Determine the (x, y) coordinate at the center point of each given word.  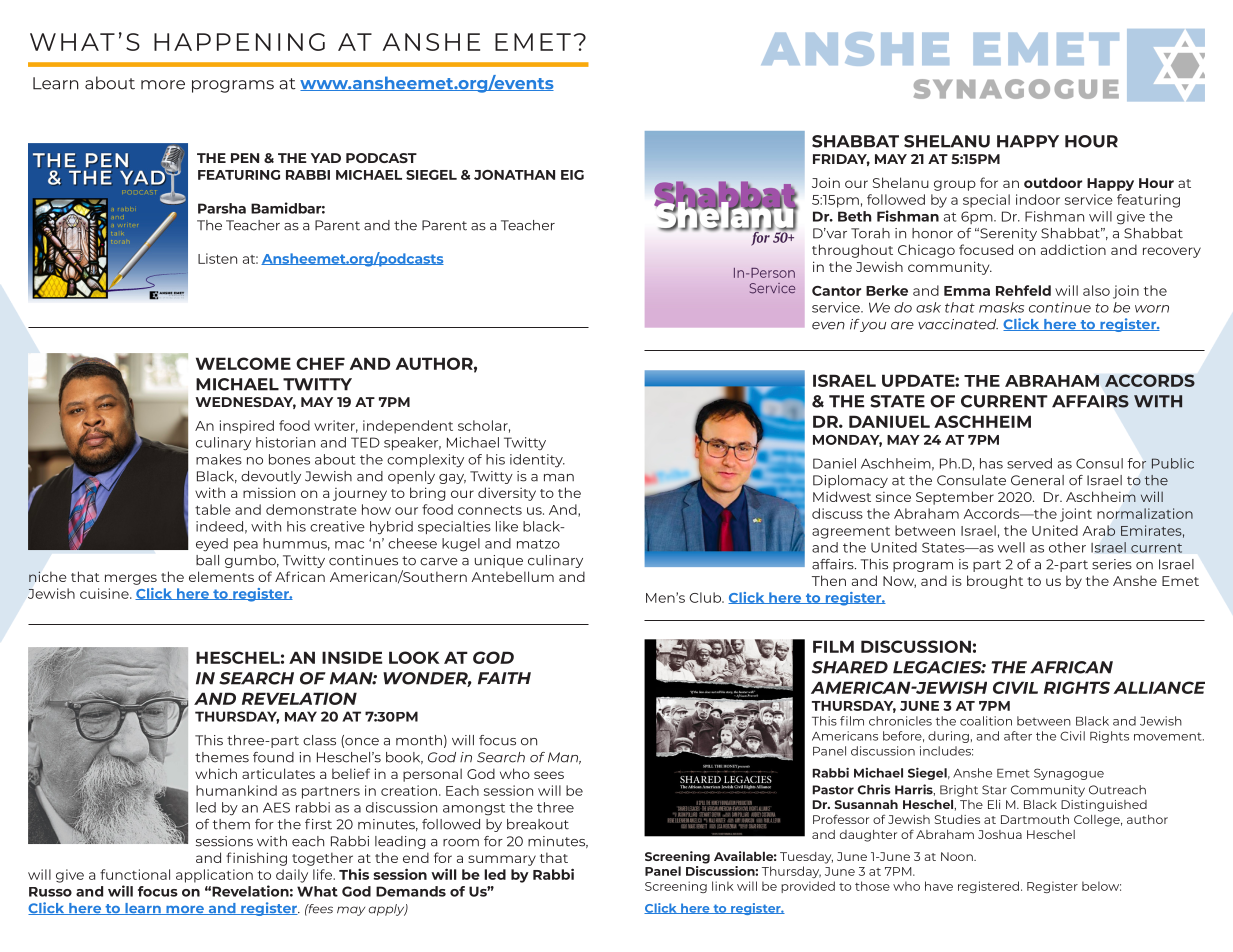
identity (537, 461)
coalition (986, 721)
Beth (855, 216)
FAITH (504, 678)
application (214, 876)
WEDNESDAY (245, 403)
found (273, 757)
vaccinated (958, 324)
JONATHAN (514, 175)
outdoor (1053, 182)
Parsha (222, 208)
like (507, 526)
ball (207, 560)
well (1011, 547)
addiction (1073, 249)
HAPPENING (239, 42)
